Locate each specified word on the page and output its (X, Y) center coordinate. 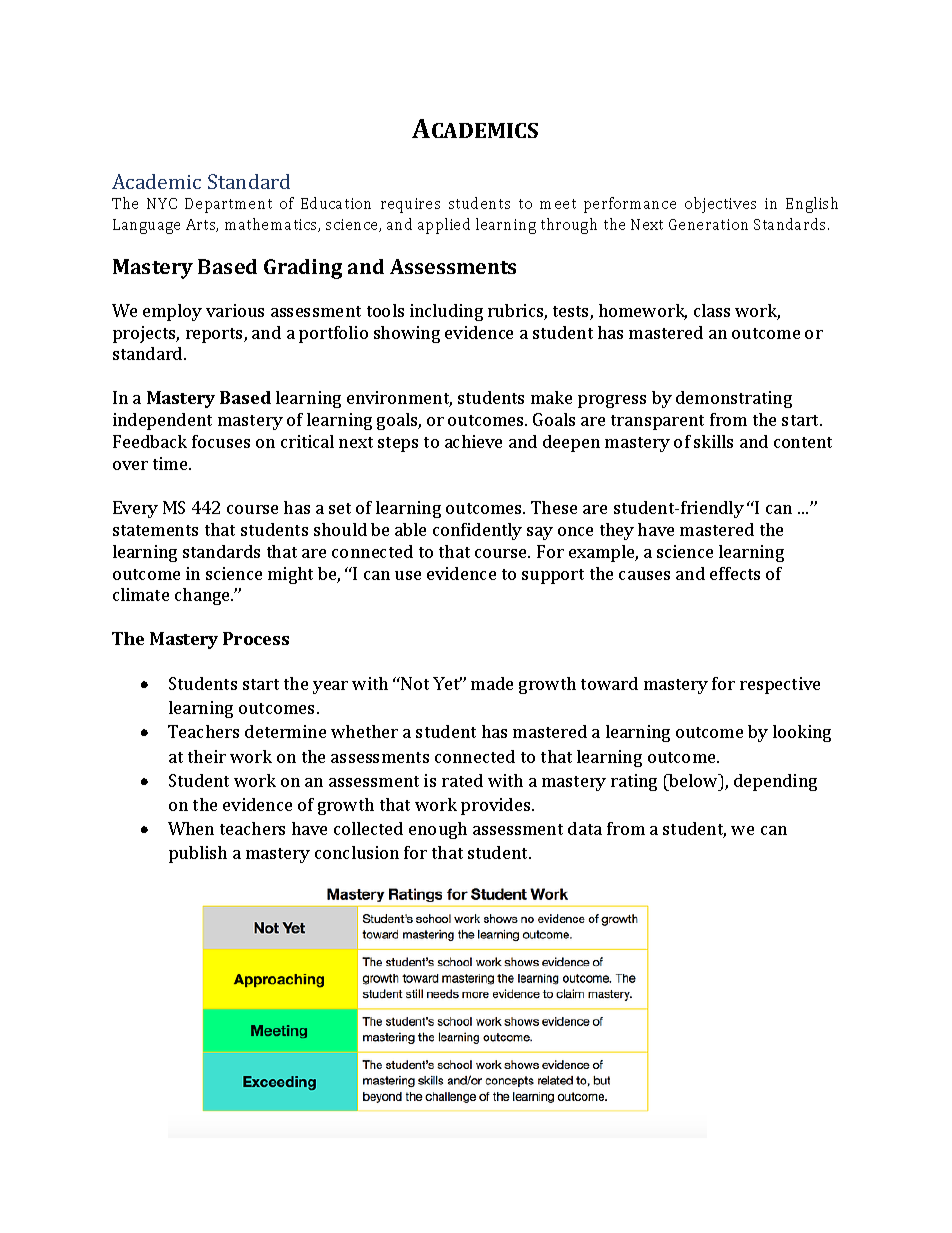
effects (735, 573)
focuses (221, 441)
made (492, 683)
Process (256, 638)
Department (228, 205)
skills (713, 441)
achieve (473, 441)
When (191, 828)
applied (444, 226)
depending (775, 782)
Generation (708, 224)
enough (438, 830)
